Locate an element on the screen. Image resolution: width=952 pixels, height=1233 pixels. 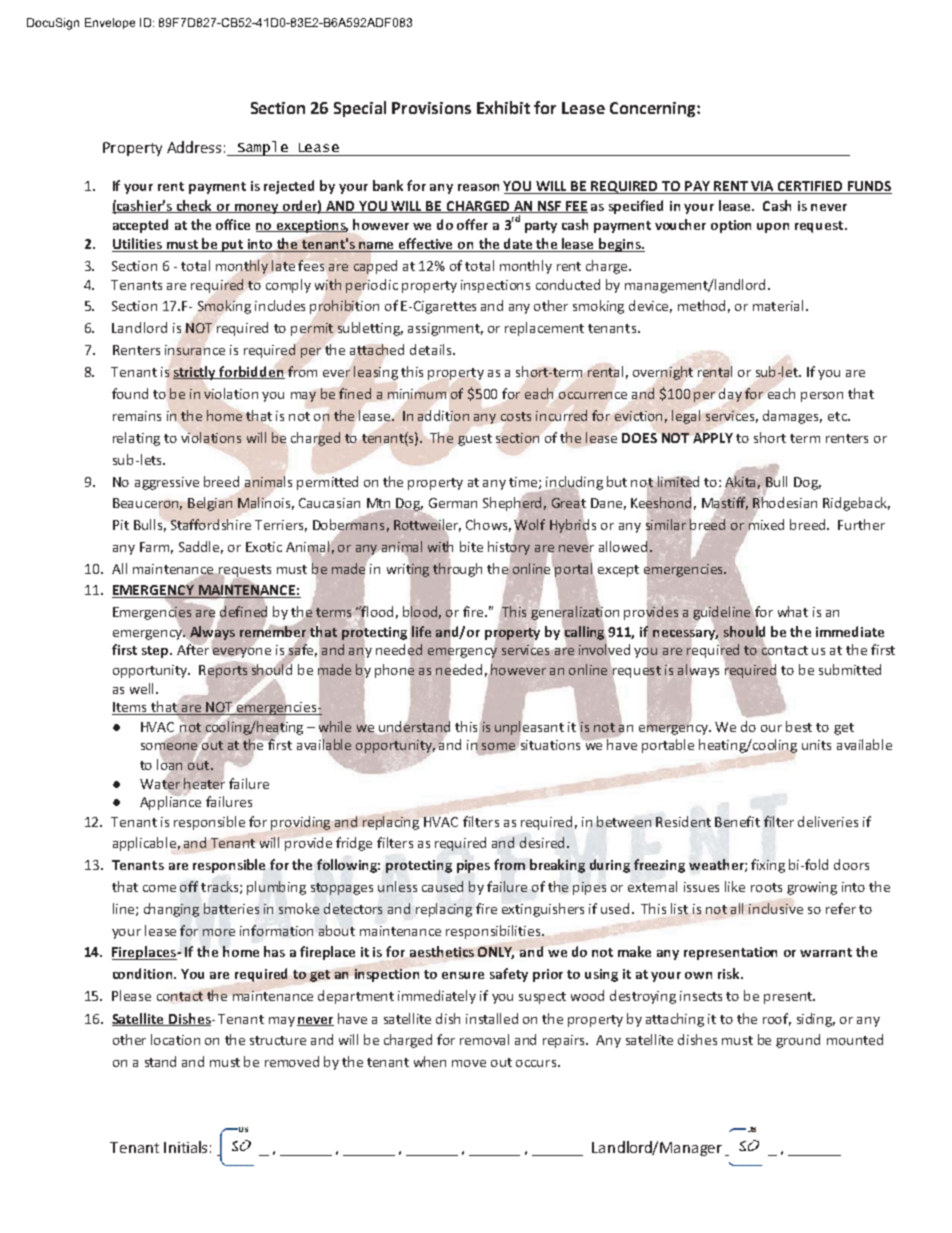
check is located at coordinates (195, 206).
